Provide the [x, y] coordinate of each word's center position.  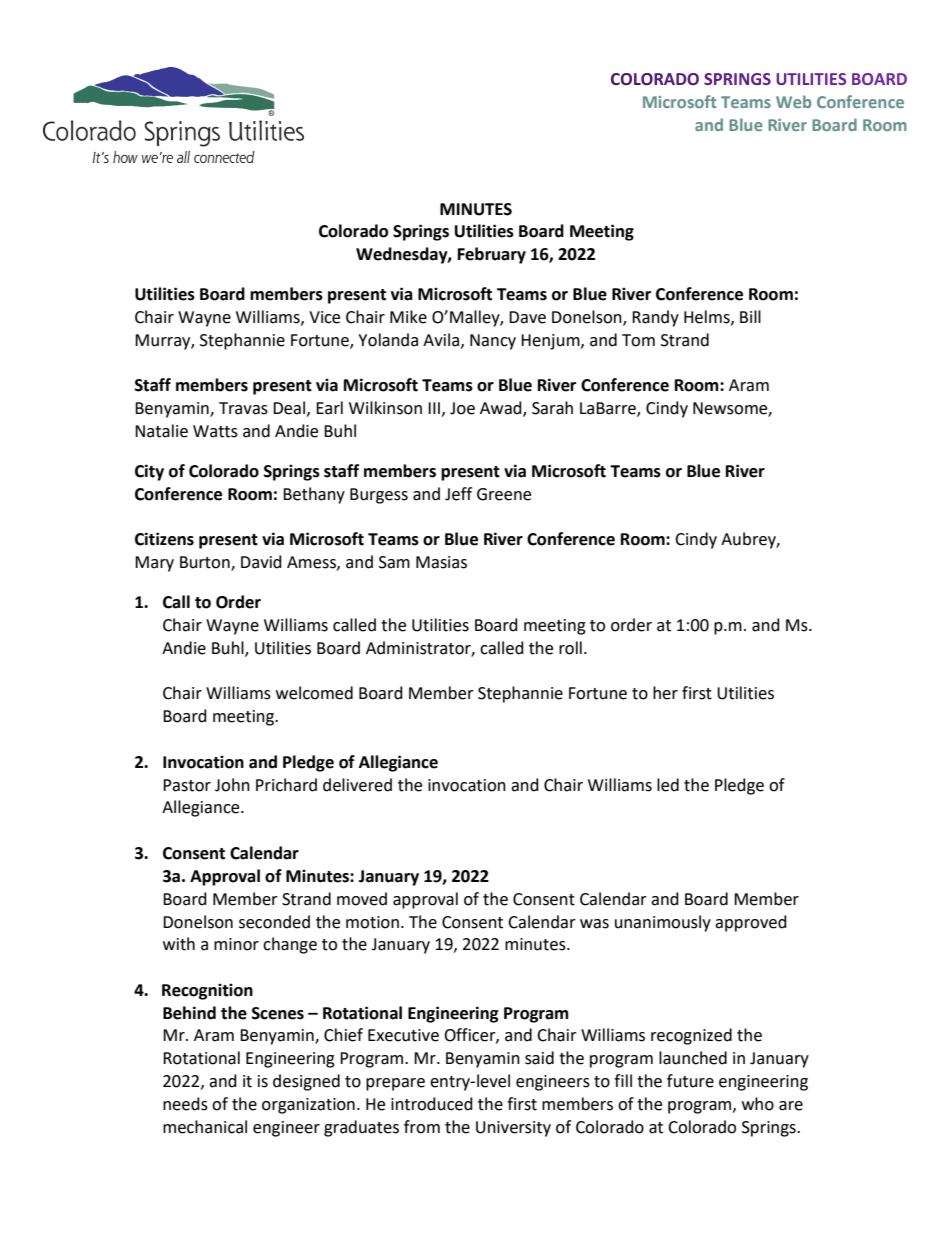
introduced [432, 1104]
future [690, 1081]
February [492, 255]
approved [751, 923]
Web [793, 101]
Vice [324, 317]
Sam [394, 562]
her [665, 693]
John [232, 785]
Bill [750, 316]
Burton [206, 563]
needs [185, 1104]
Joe [462, 408]
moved [362, 899]
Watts [215, 431]
